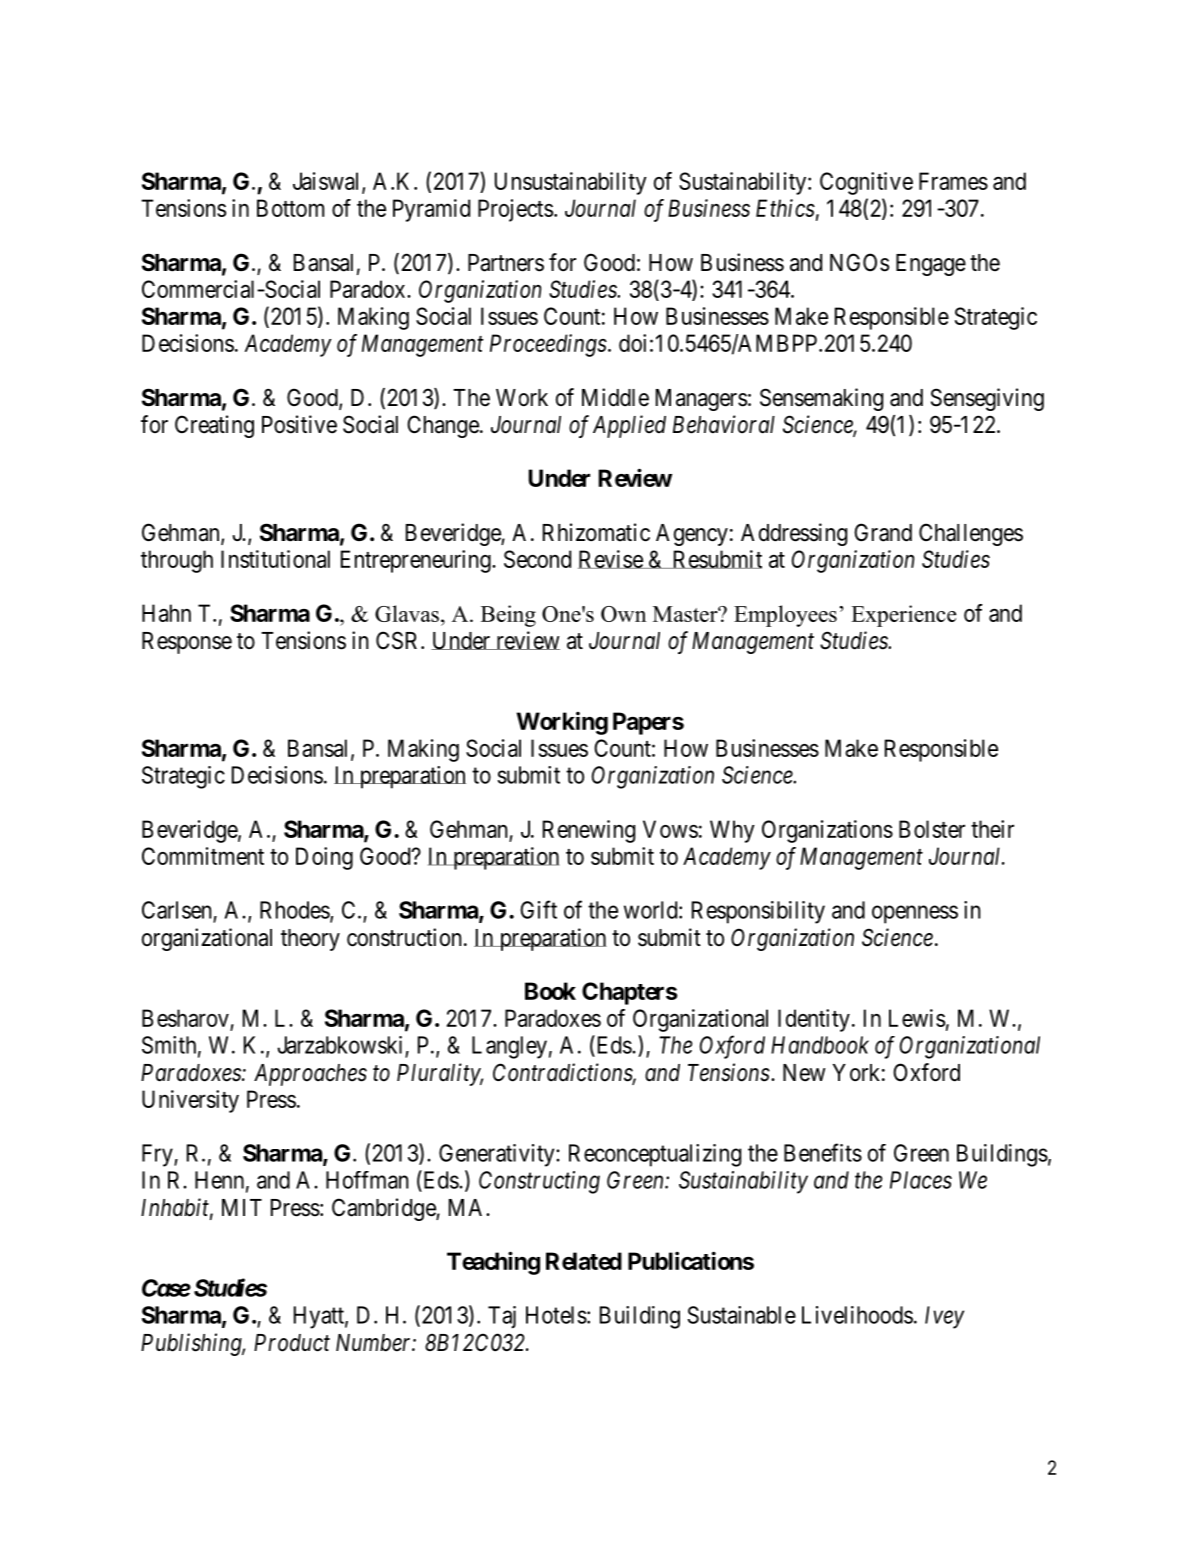 The height and width of the screenshot is (1549, 1197). I want to click on Livelihoods, so click(857, 1315).
